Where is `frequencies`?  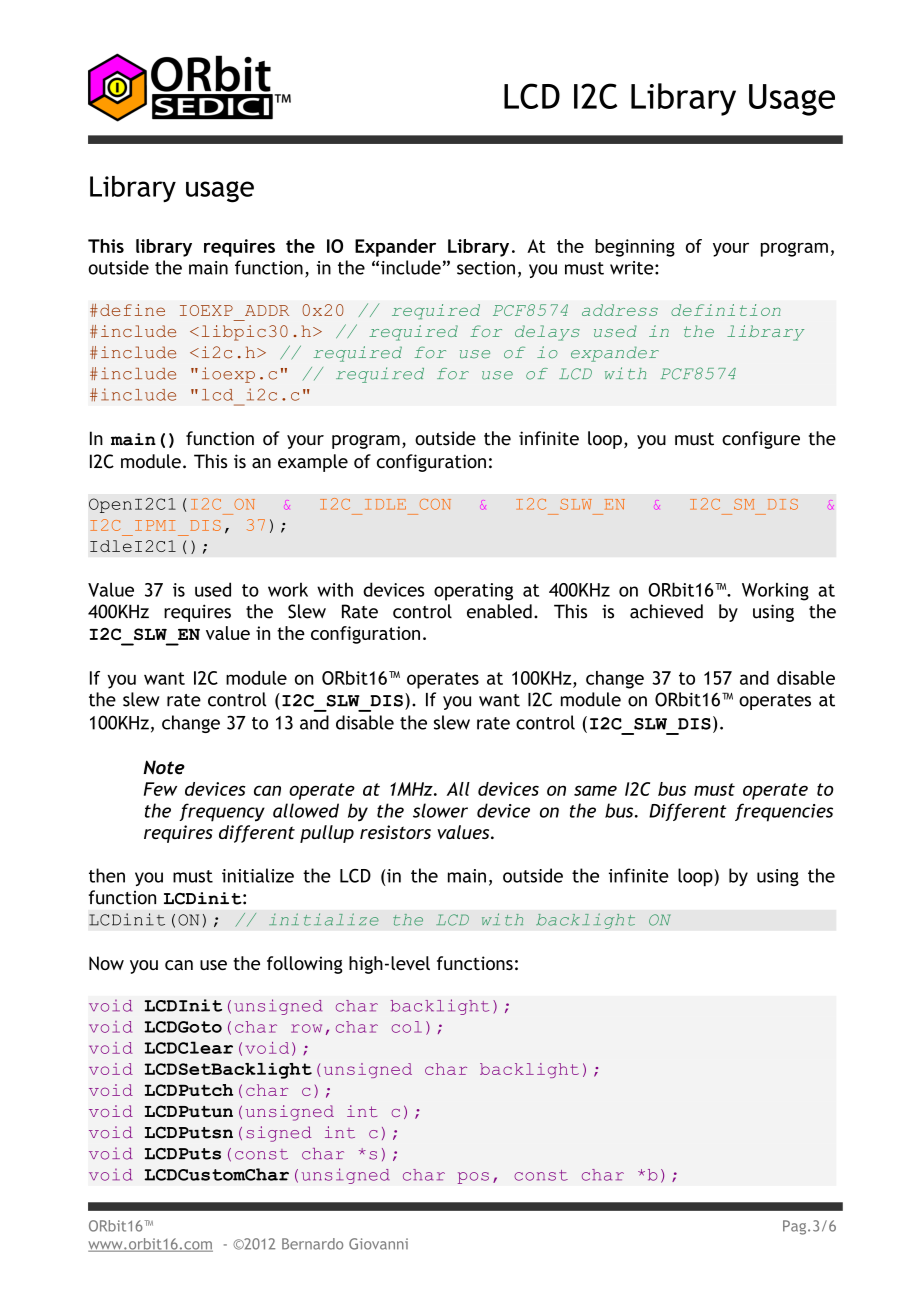 frequencies is located at coordinates (784, 812).
